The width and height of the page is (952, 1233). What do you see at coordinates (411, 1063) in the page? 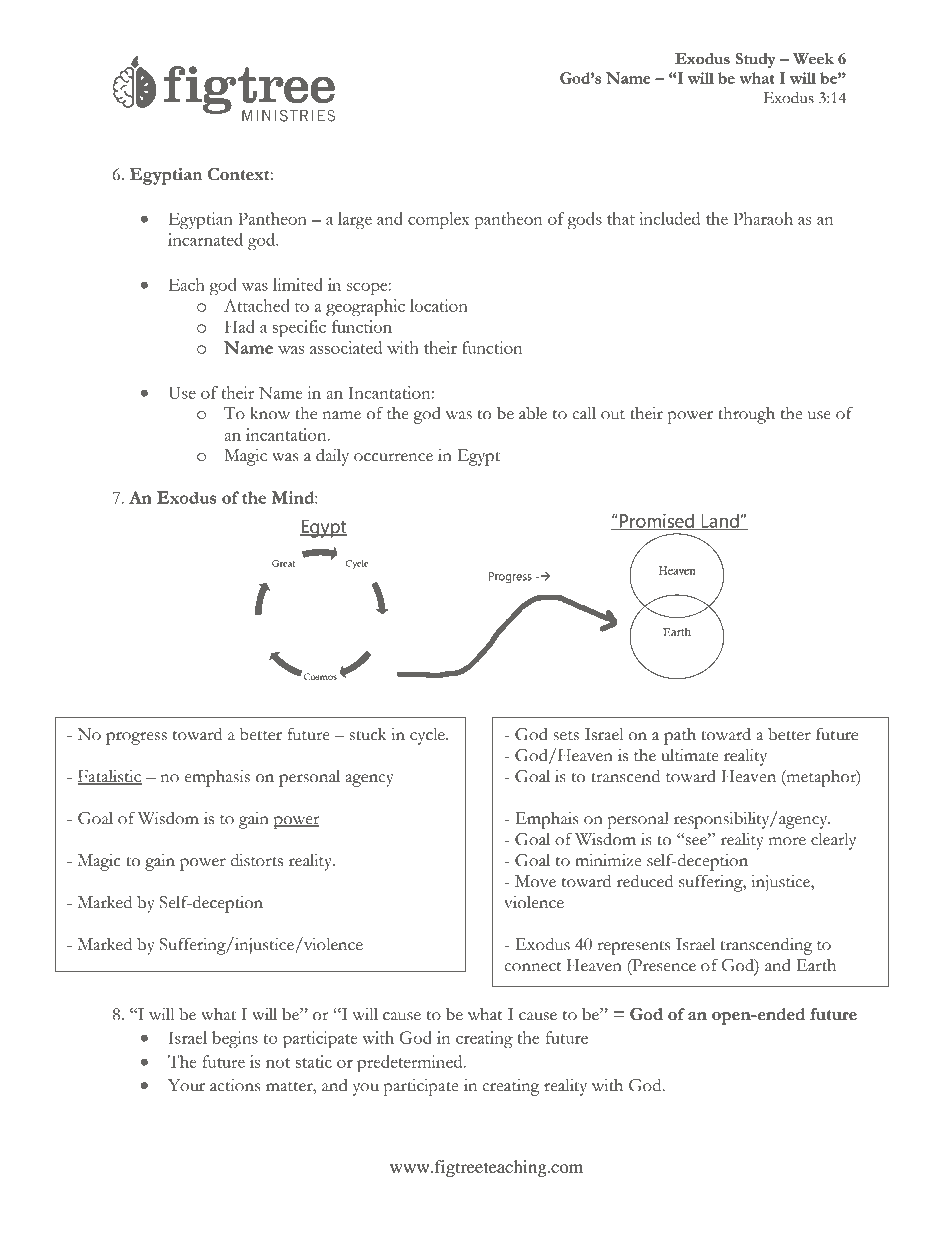
I see `predetermined` at bounding box center [411, 1063].
